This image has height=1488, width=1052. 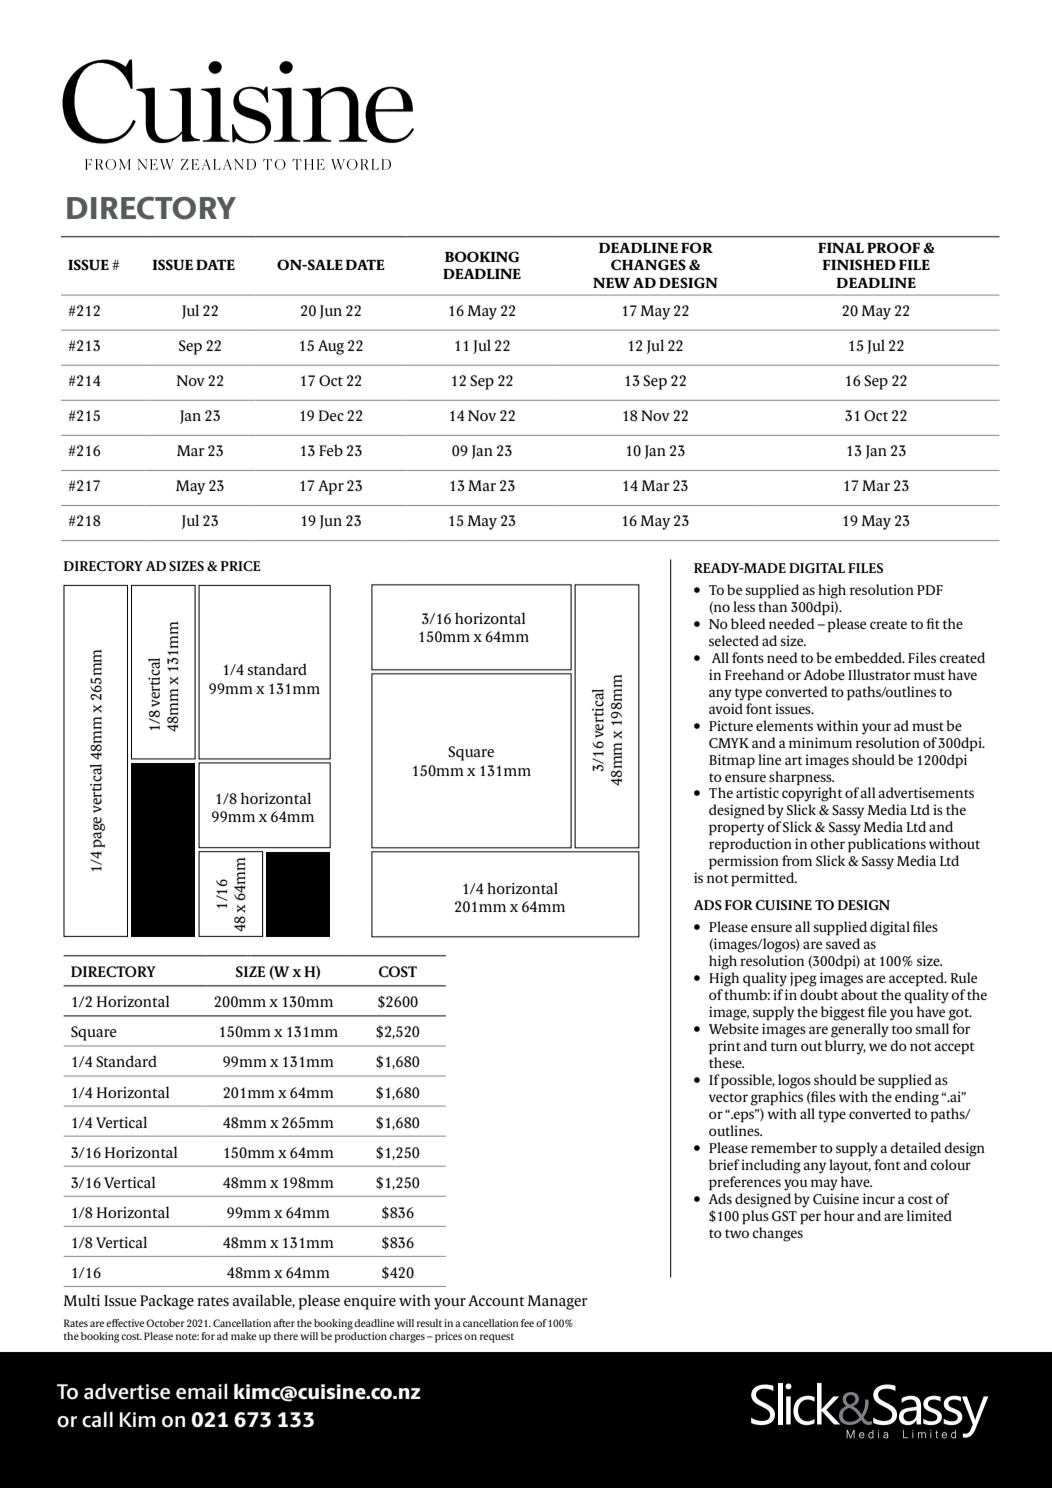 What do you see at coordinates (611, 283) in the image?
I see `NEW` at bounding box center [611, 283].
